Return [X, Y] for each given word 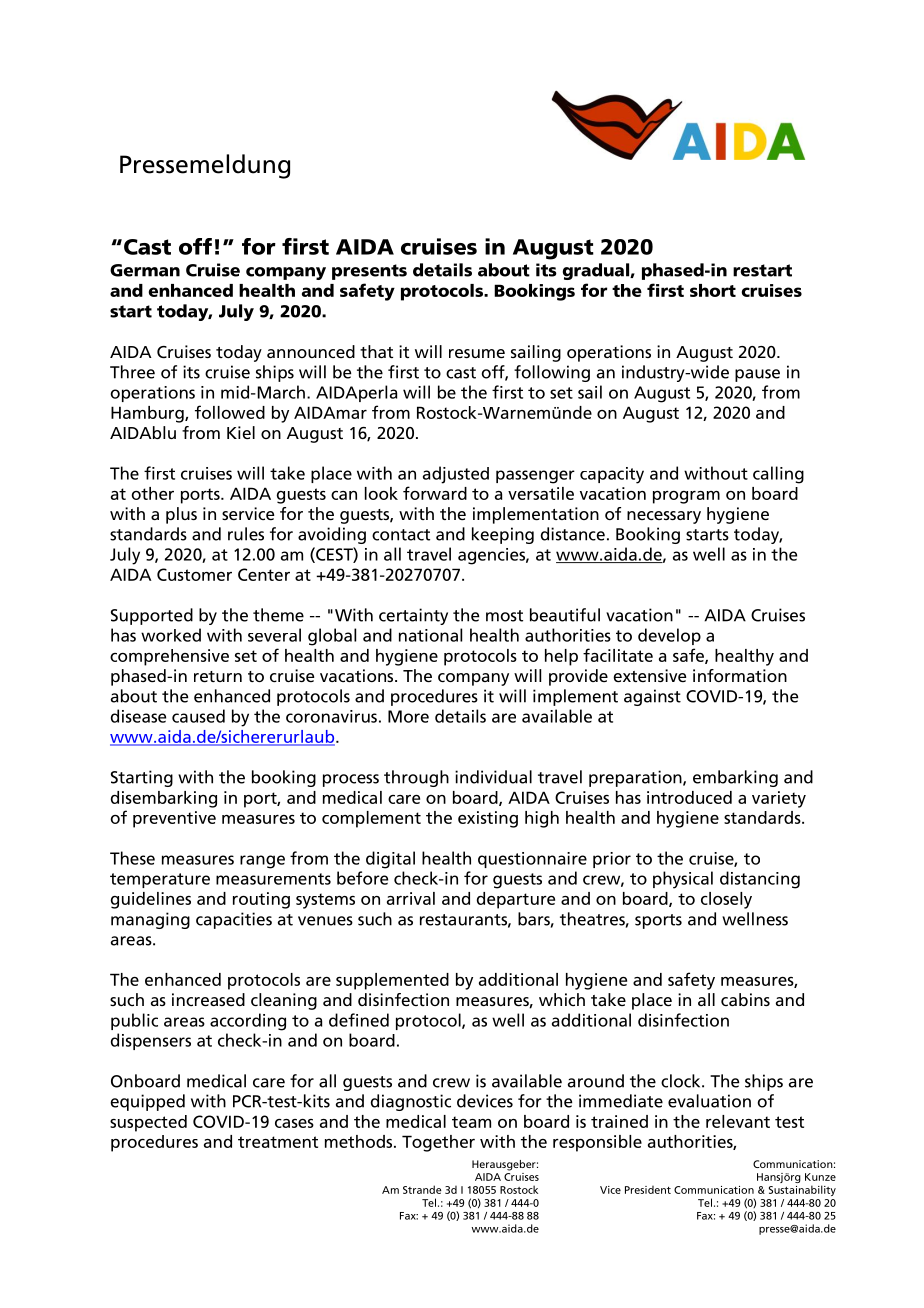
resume [477, 353]
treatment [278, 1142]
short [713, 290]
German [145, 270]
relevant [738, 1121]
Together [438, 1143]
